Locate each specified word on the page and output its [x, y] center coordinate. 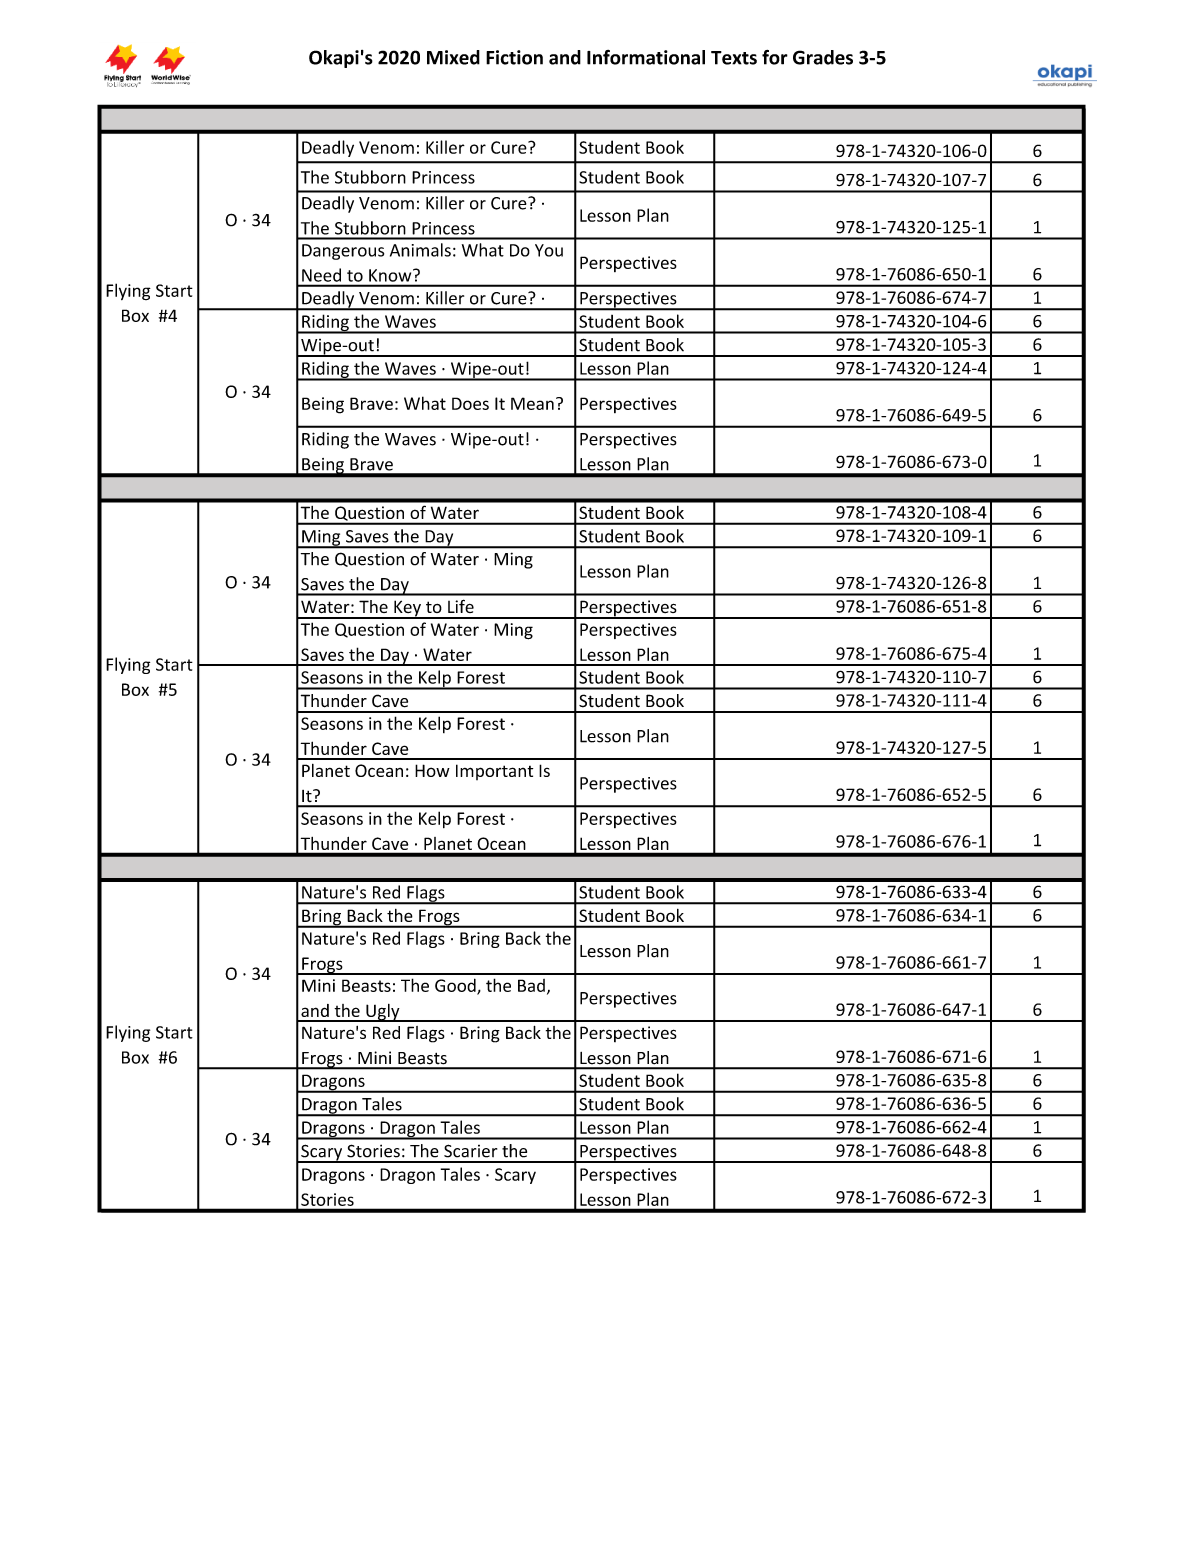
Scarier [470, 1151]
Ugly [383, 1013]
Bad [531, 985]
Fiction [514, 57]
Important [494, 772]
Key [407, 609]
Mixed [453, 57]
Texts [734, 58]
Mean [532, 403]
